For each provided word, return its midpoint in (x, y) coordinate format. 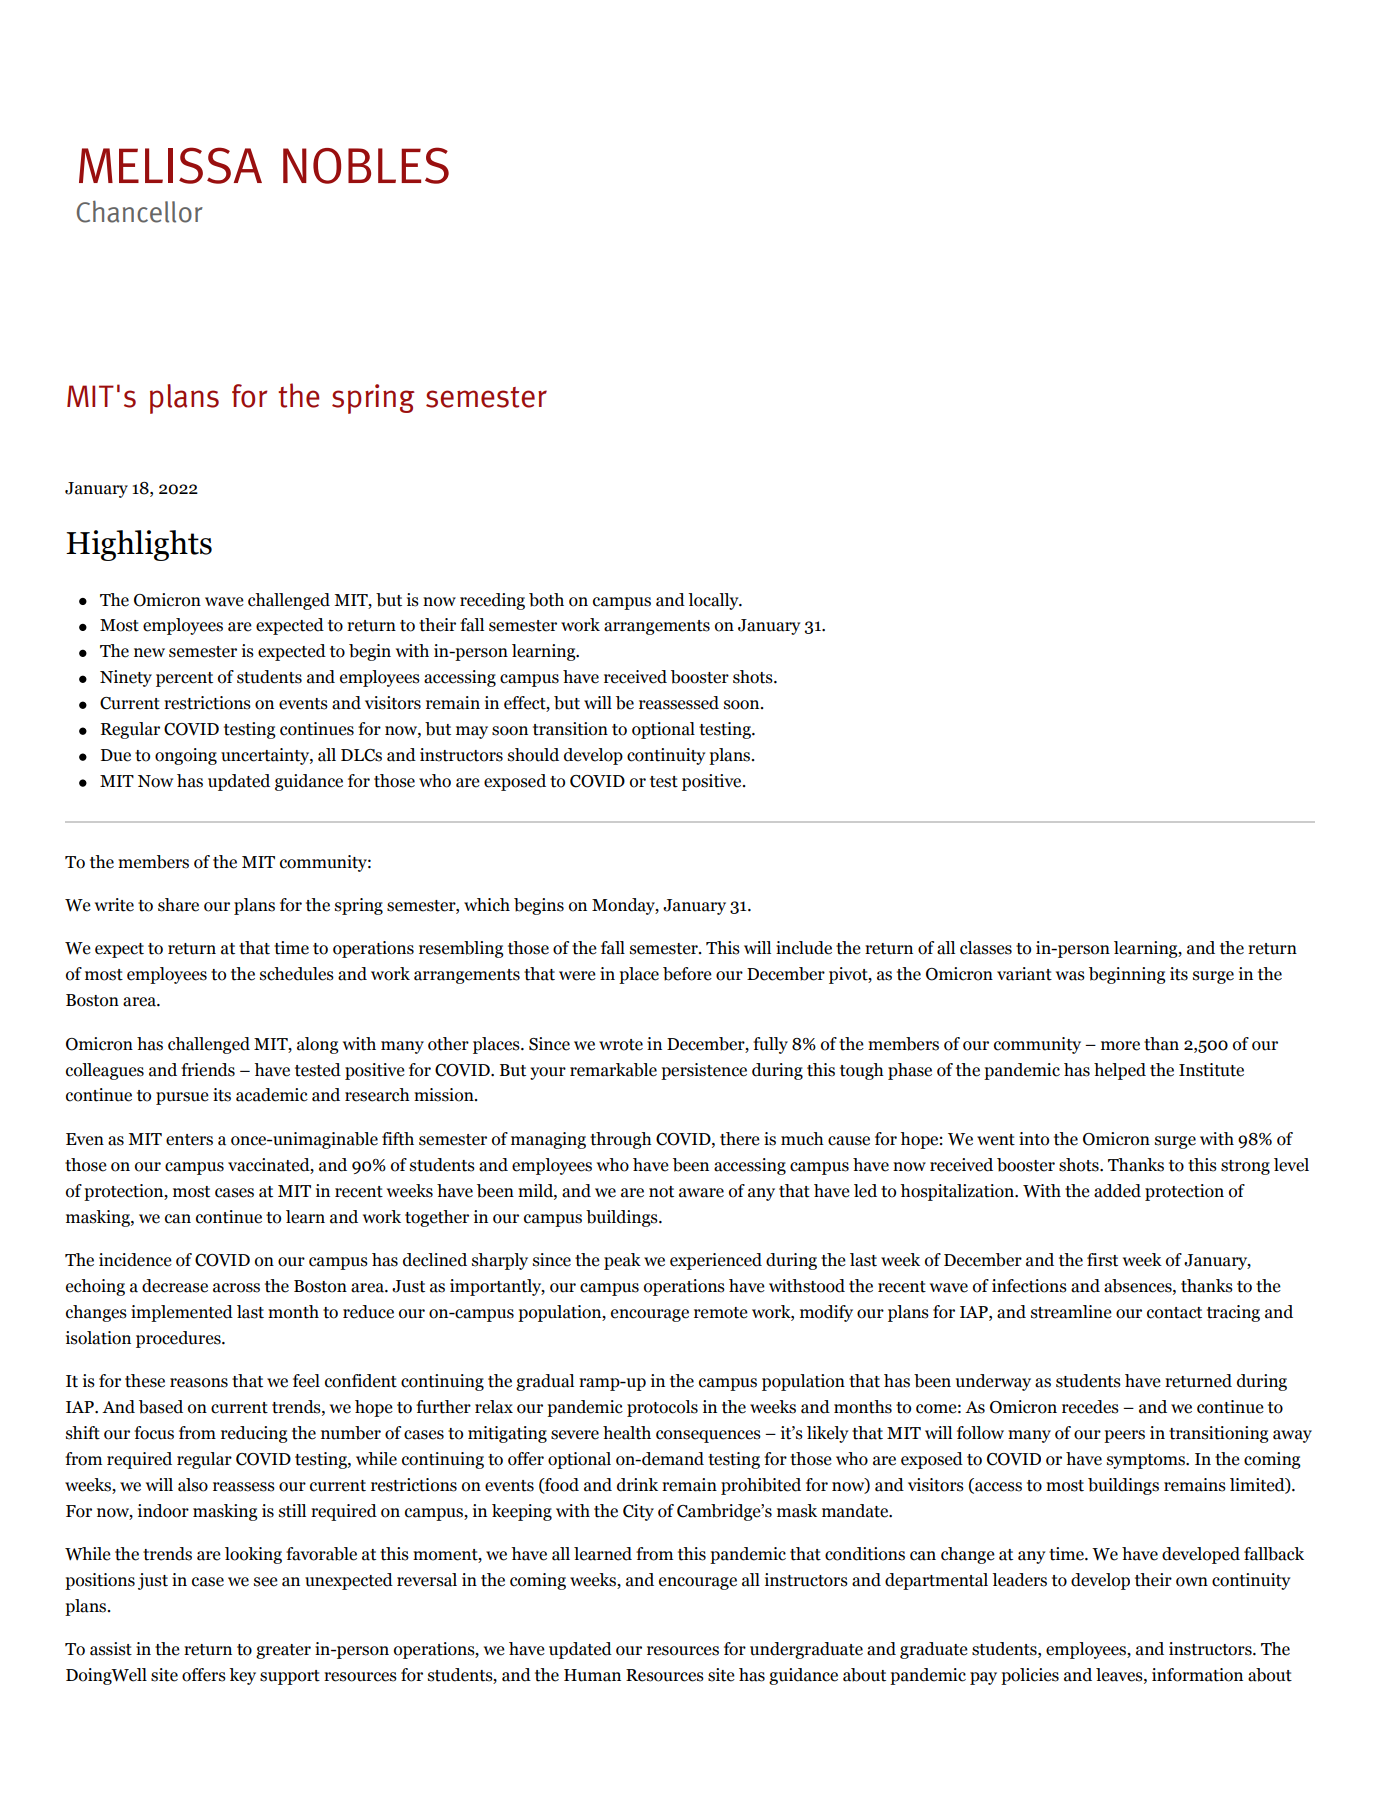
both (546, 600)
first (1102, 1260)
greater (283, 1651)
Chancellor (140, 212)
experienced (716, 1261)
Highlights (139, 545)
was (1070, 976)
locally (714, 601)
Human (592, 1675)
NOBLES (366, 165)
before (687, 974)
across (236, 1288)
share (178, 905)
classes (986, 948)
